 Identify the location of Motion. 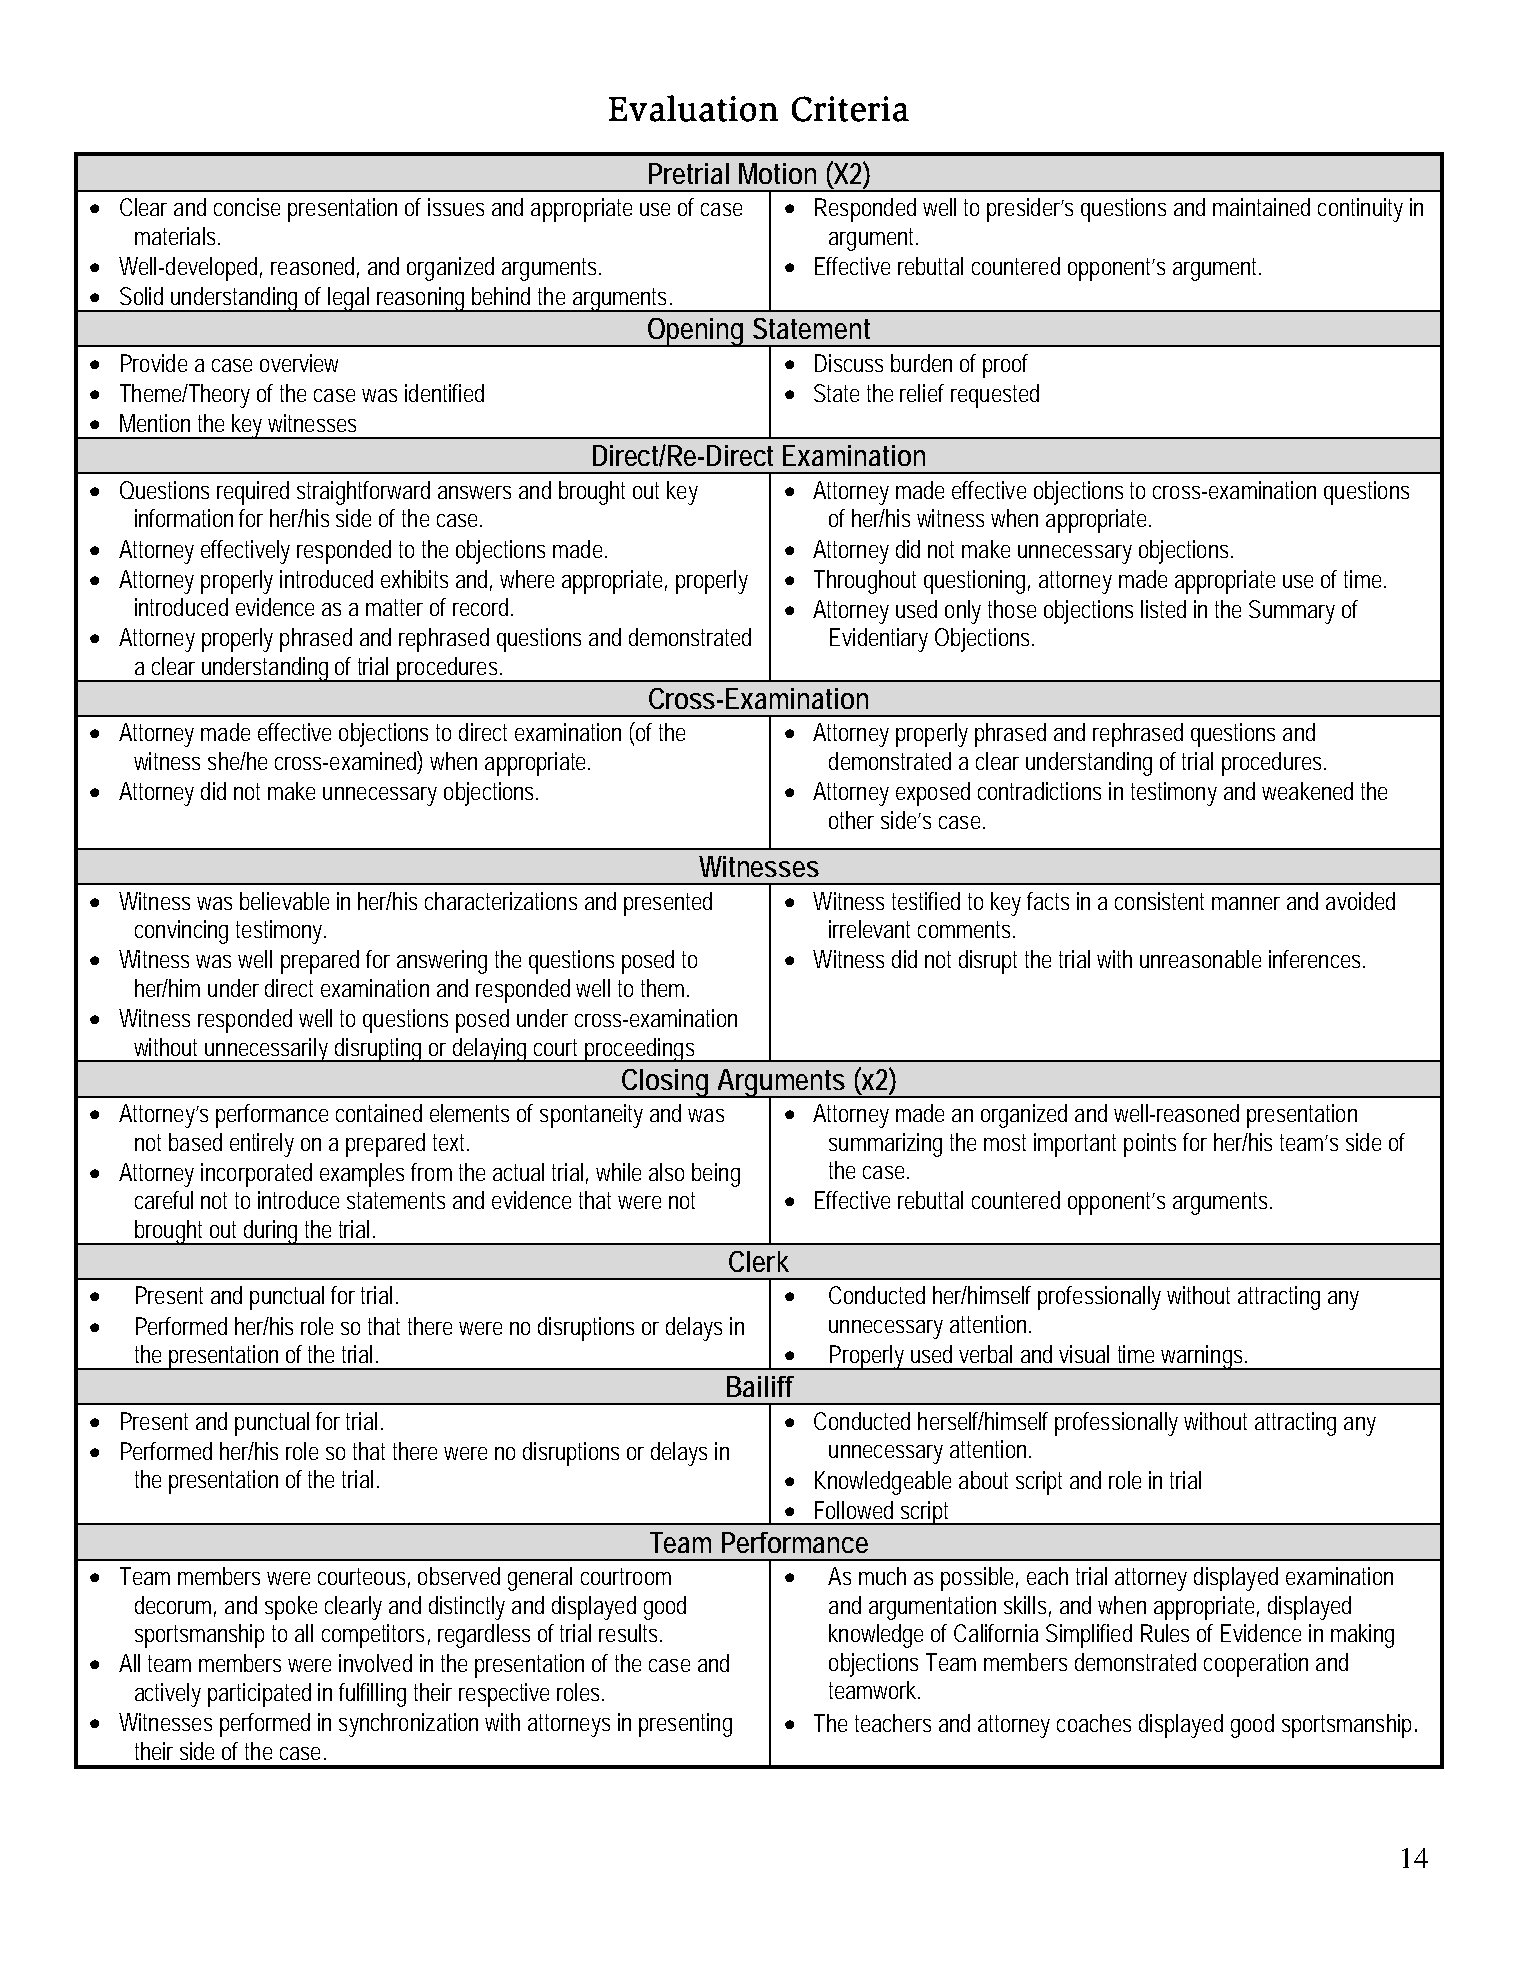
(777, 173).
